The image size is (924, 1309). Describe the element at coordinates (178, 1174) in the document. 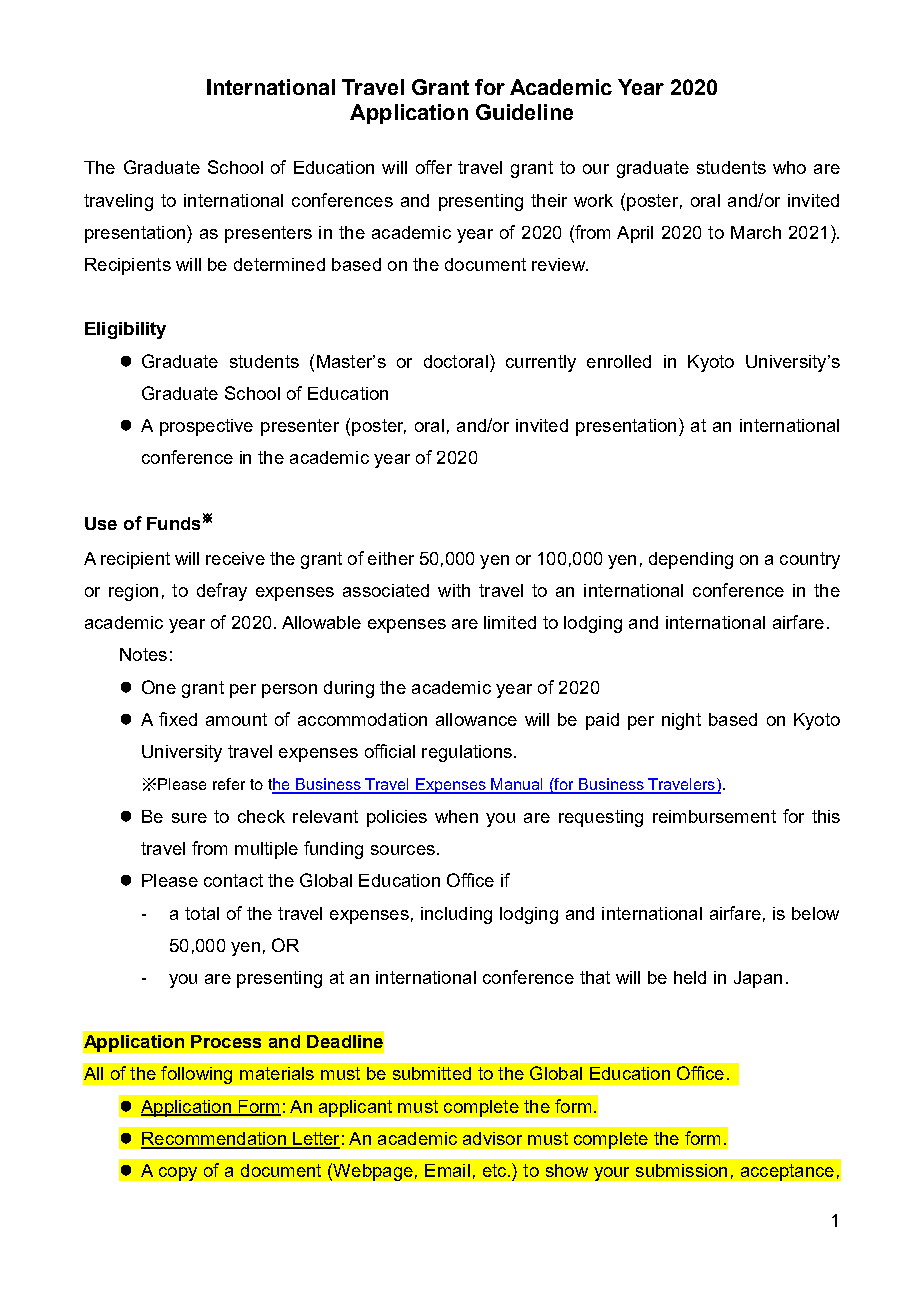

I see `copy` at that location.
